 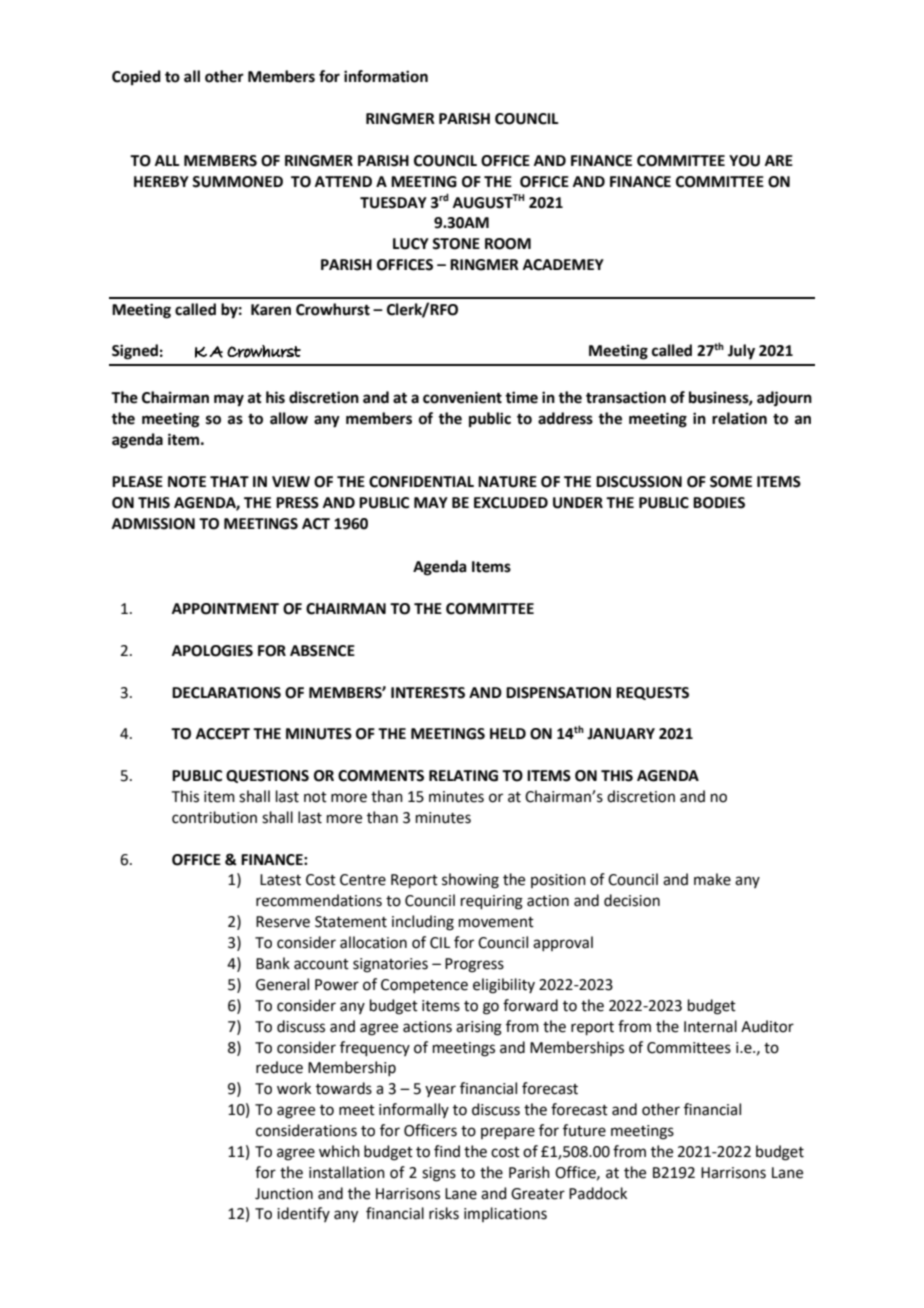 What do you see at coordinates (237, 182) in the page?
I see `SUMMONED` at bounding box center [237, 182].
